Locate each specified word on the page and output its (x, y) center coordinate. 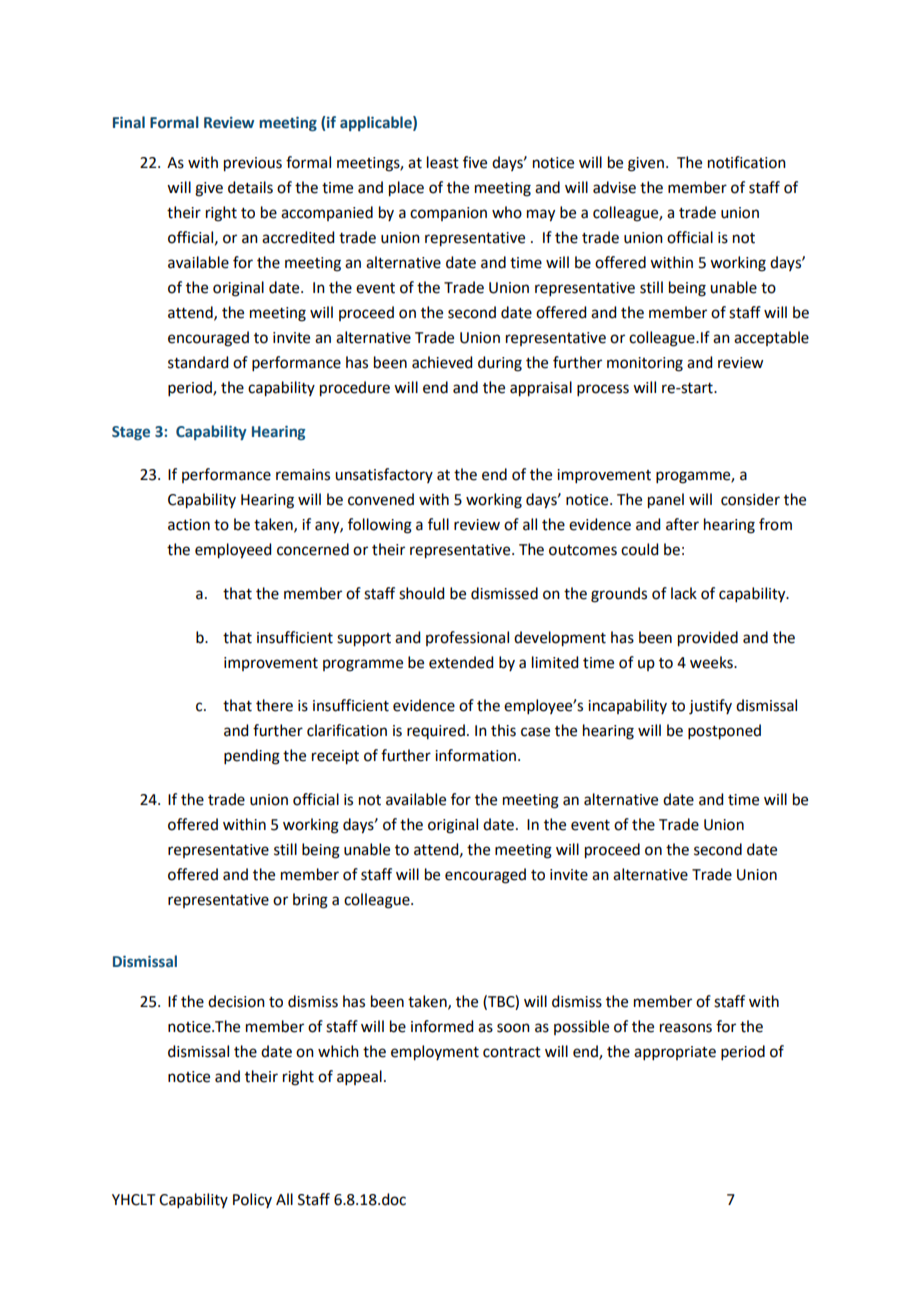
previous (253, 164)
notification (747, 162)
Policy (252, 1200)
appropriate (675, 1053)
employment (435, 1053)
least (443, 162)
